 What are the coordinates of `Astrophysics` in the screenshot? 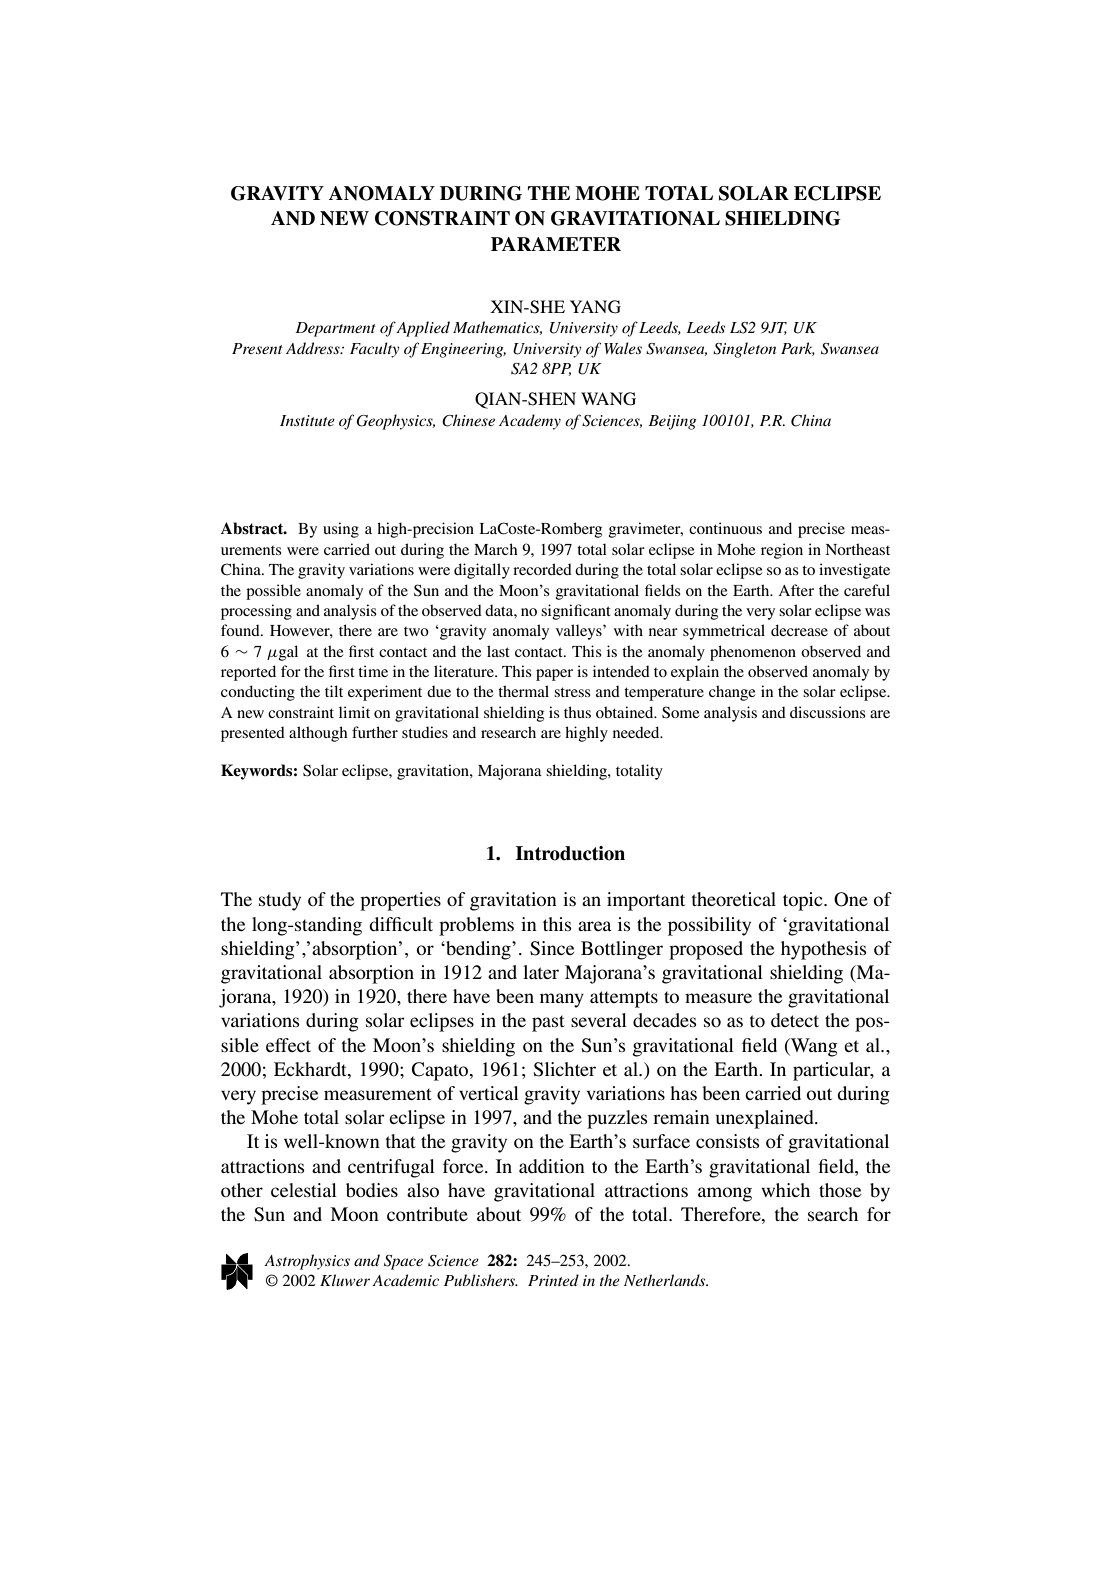 It's located at (307, 1262).
